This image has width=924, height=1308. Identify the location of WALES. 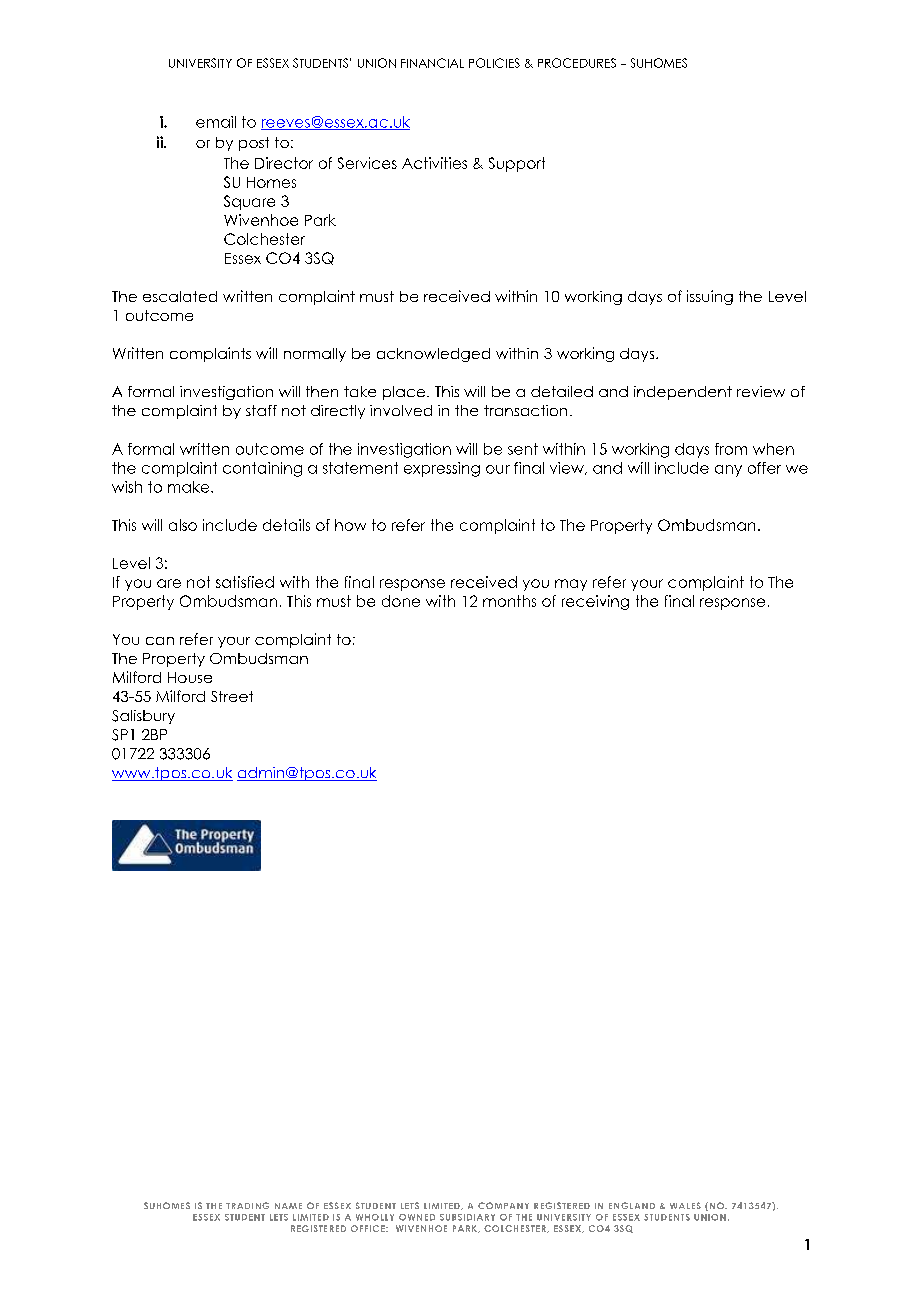
(685, 1205).
